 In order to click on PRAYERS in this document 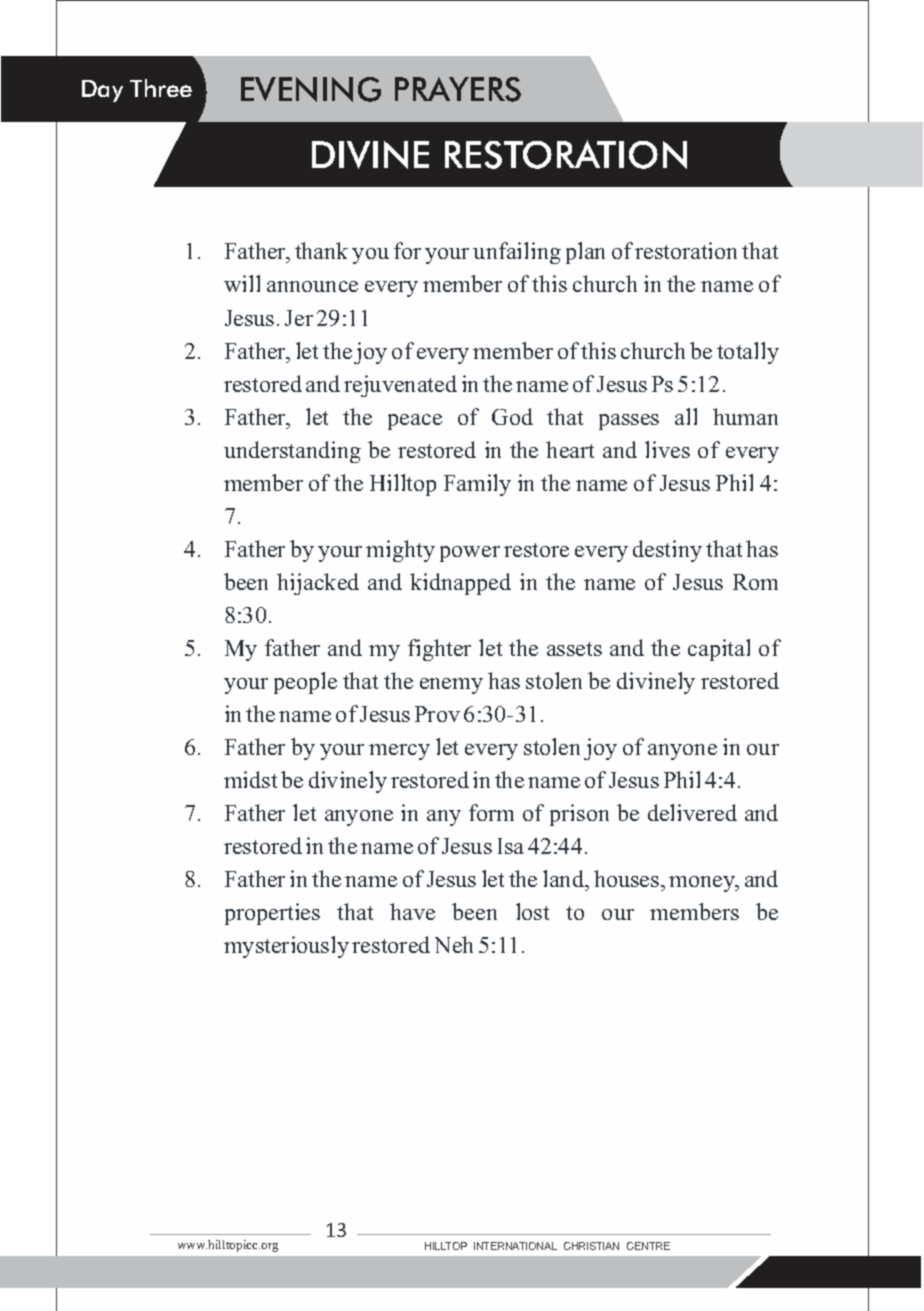, I will do `click(458, 89)`.
